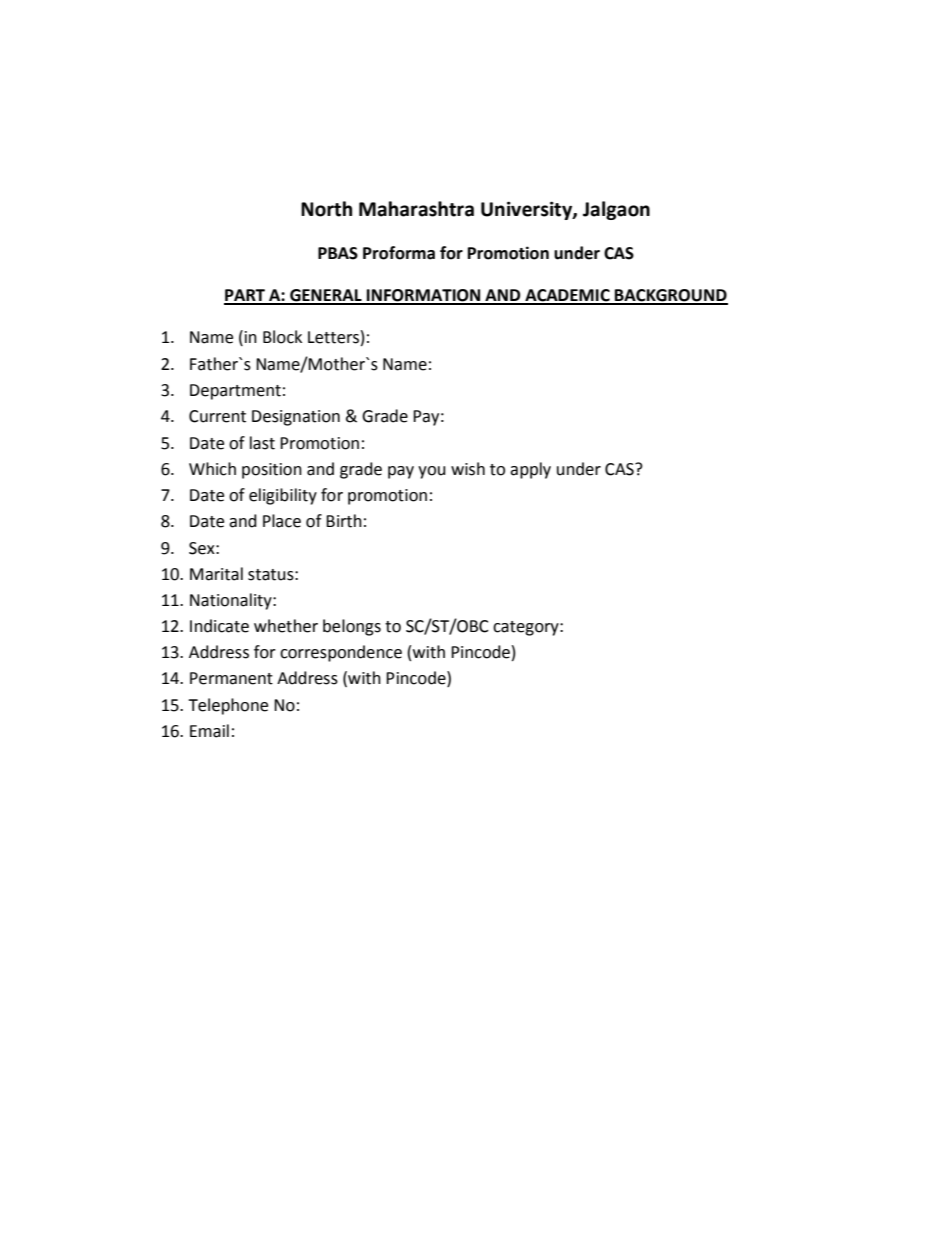 The image size is (952, 1233). I want to click on correspondence, so click(341, 653).
